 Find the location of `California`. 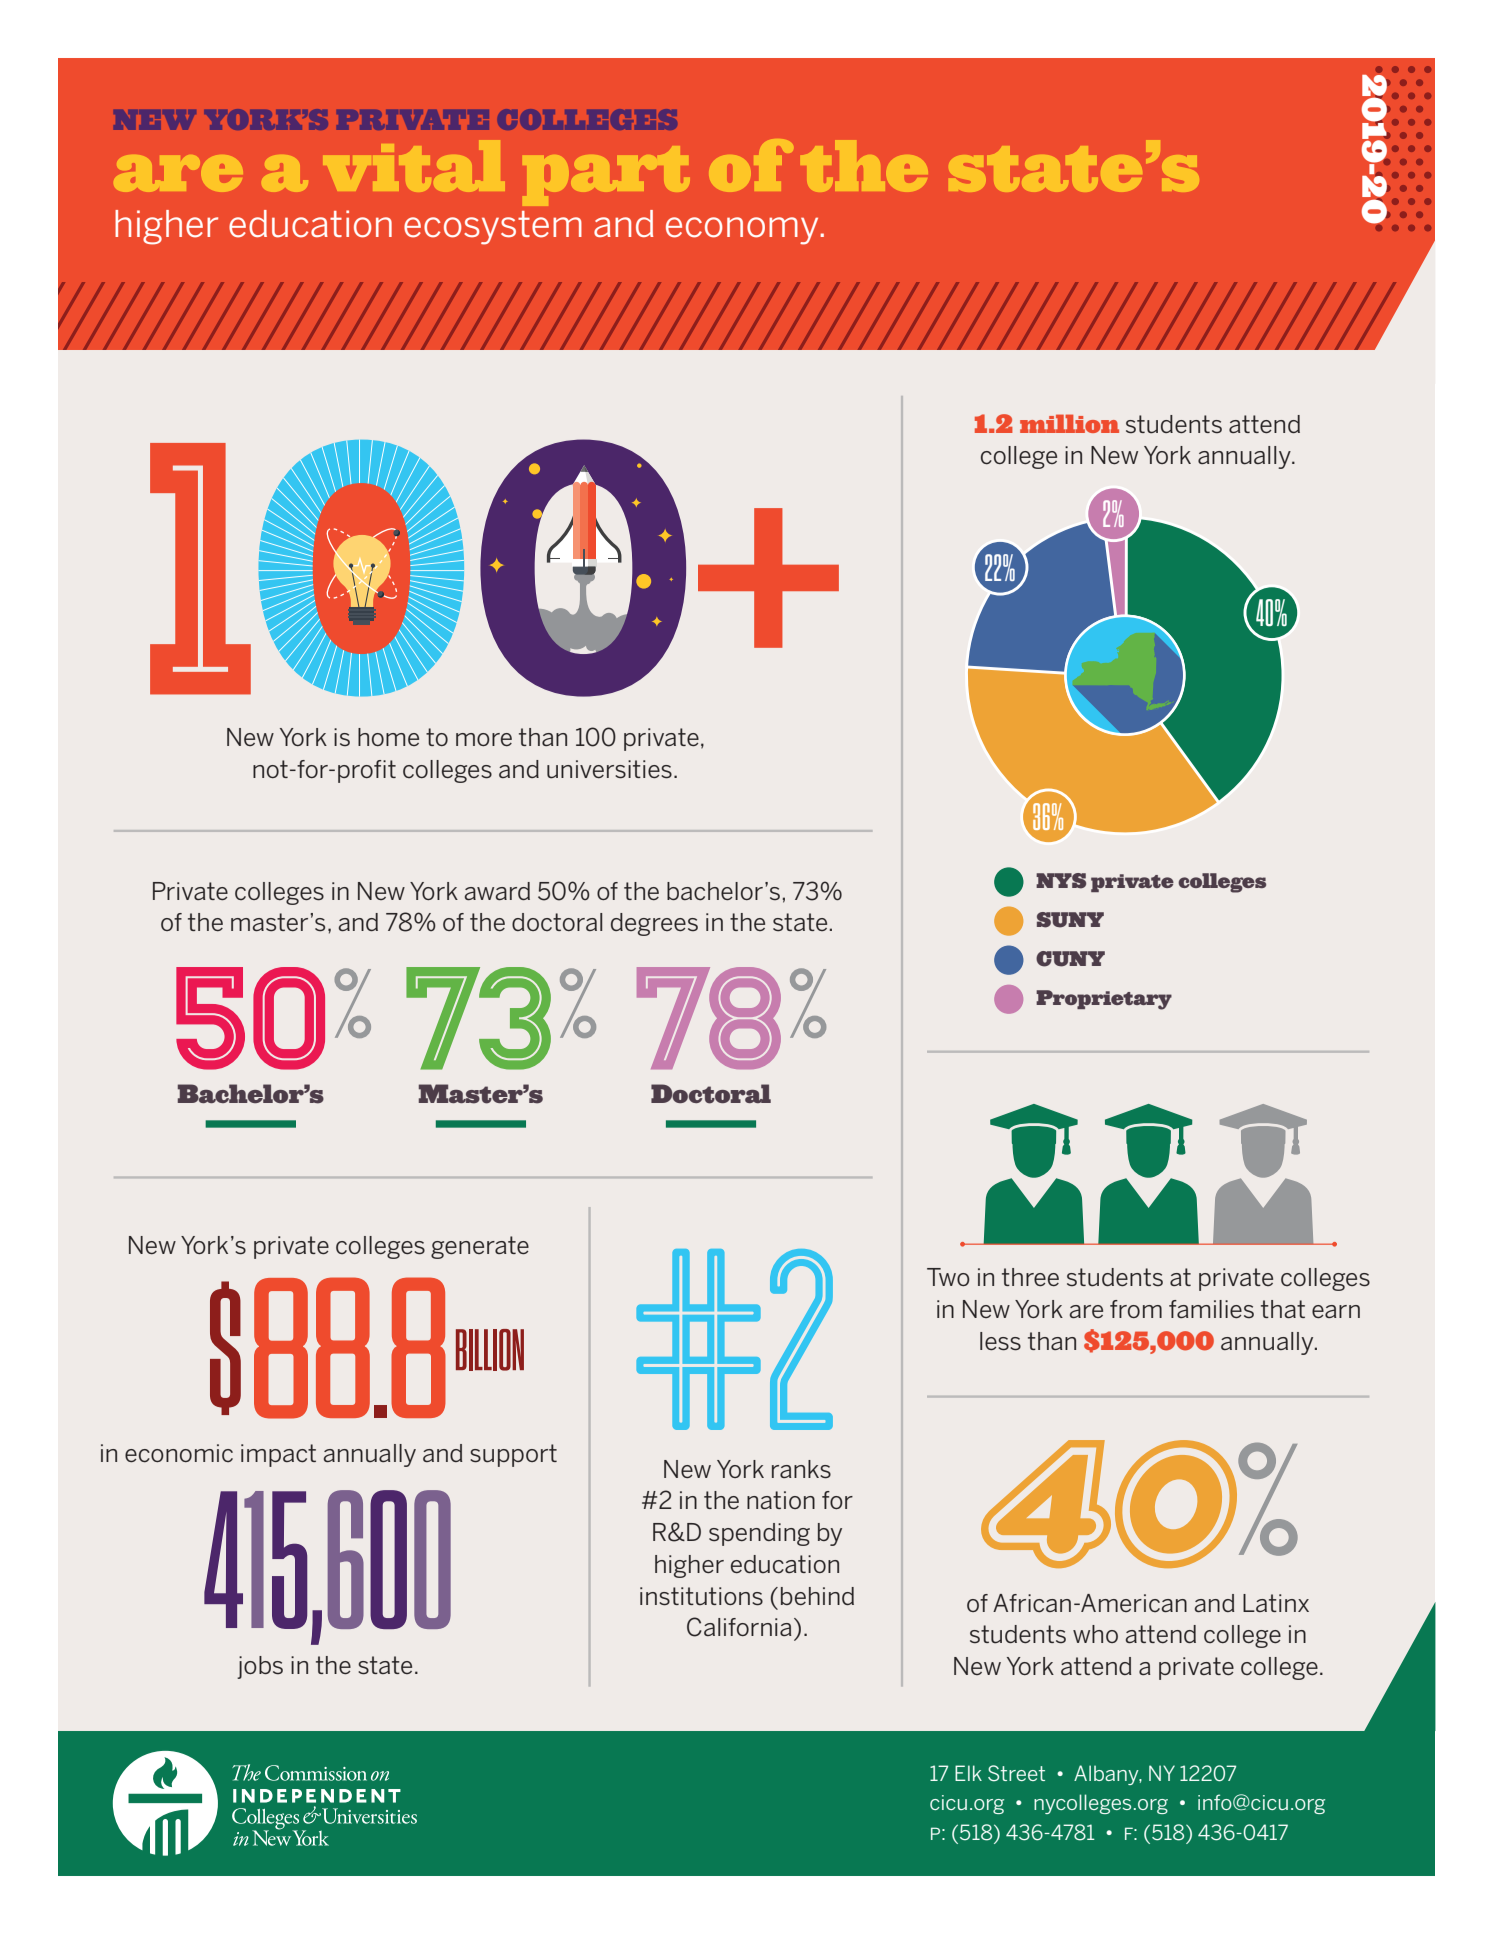

California is located at coordinates (739, 1627).
